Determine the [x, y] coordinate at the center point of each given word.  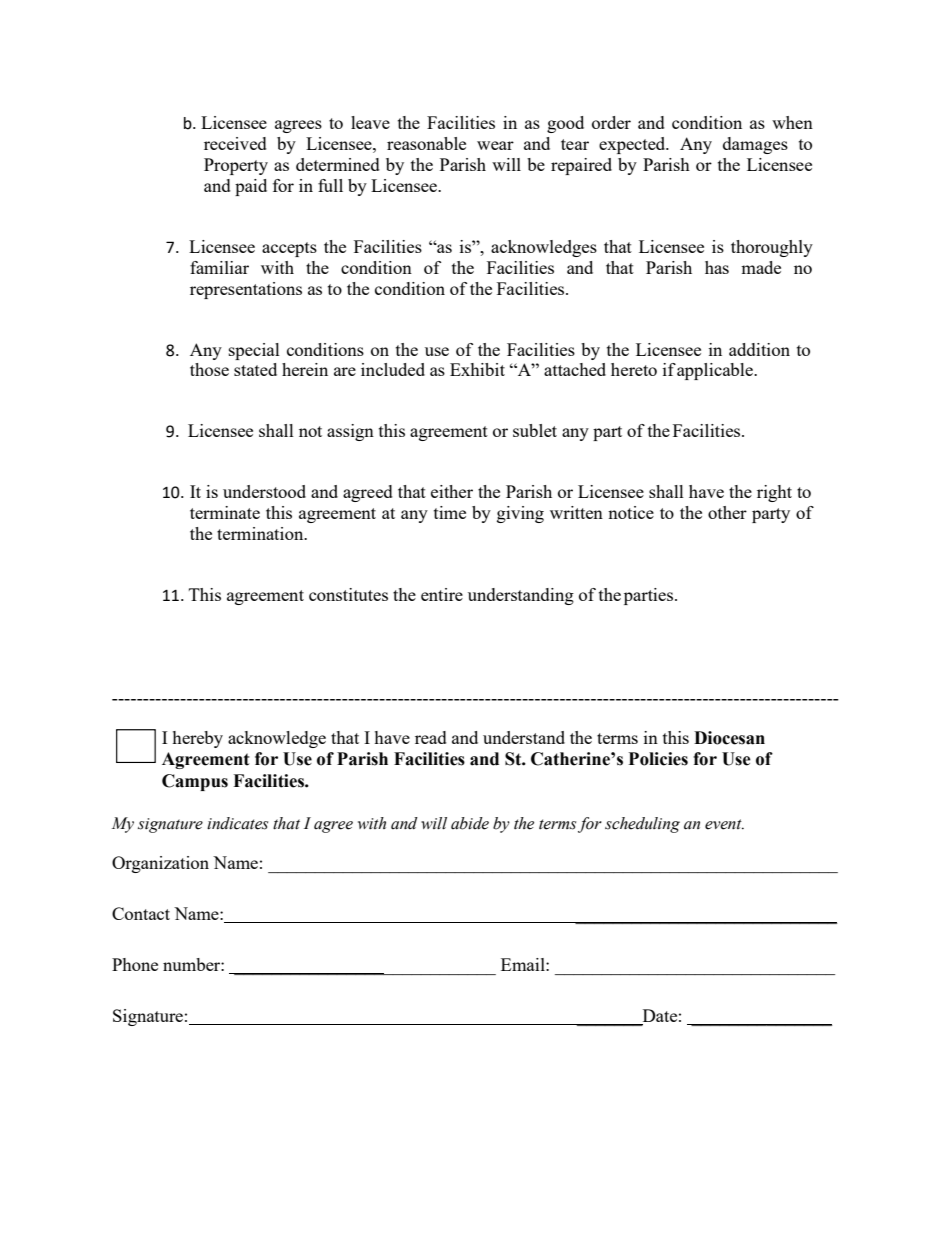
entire [442, 594]
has [717, 267]
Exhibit [477, 369]
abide [470, 823]
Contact [141, 913]
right [774, 493]
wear [495, 145]
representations [246, 290]
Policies [658, 759]
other [727, 512]
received [235, 143]
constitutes [348, 594]
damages [755, 145]
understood [264, 491]
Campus [195, 782]
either [452, 491]
